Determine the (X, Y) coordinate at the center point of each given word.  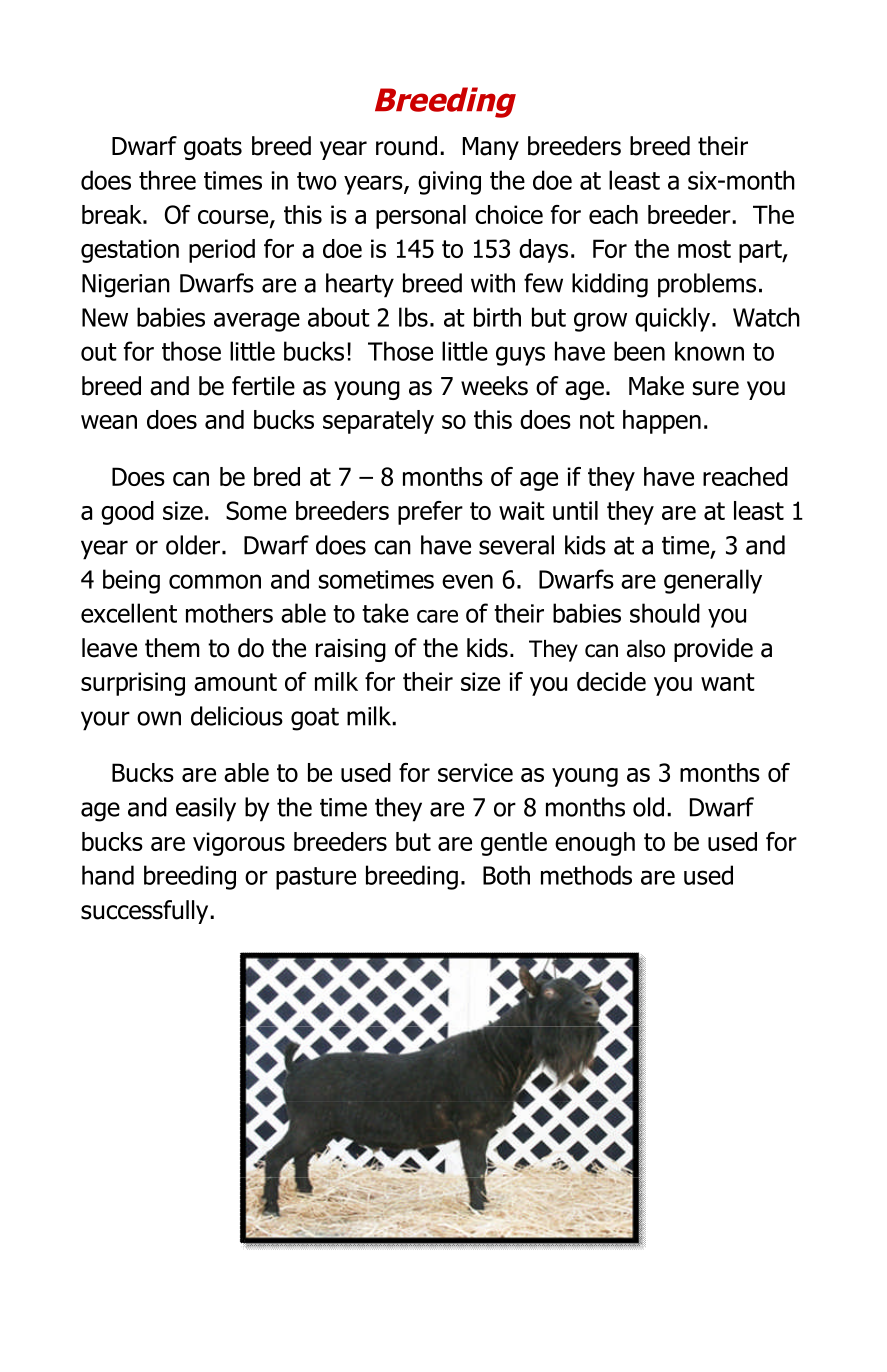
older (193, 545)
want (728, 682)
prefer (430, 513)
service (475, 772)
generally (713, 581)
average (257, 322)
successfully (146, 912)
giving (449, 183)
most (704, 249)
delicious (237, 716)
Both (506, 875)
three (167, 180)
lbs (413, 317)
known (709, 351)
